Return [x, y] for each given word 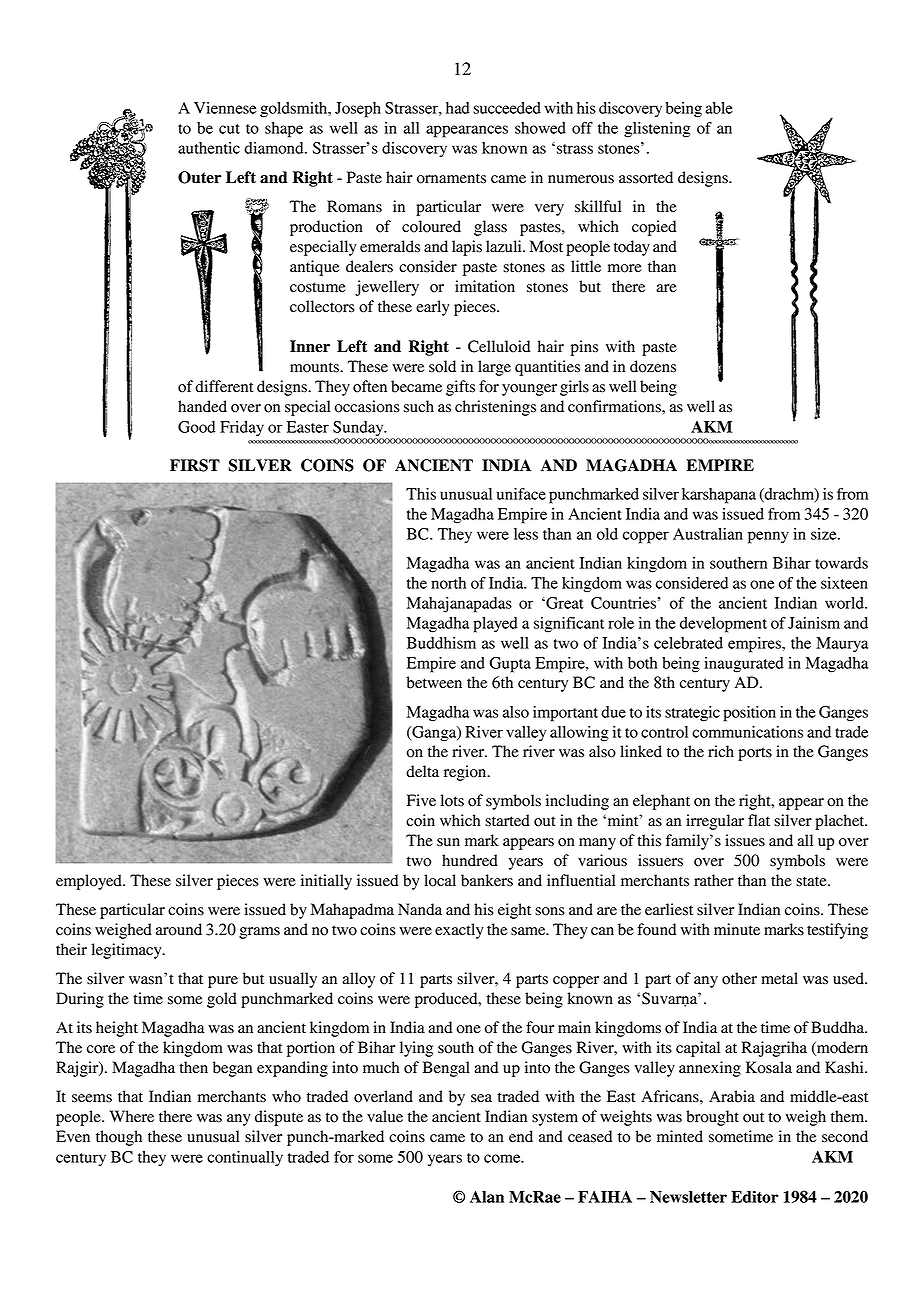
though [119, 1138]
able [719, 108]
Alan [487, 1197]
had [458, 108]
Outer [200, 177]
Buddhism [441, 643]
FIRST [195, 465]
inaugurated [744, 665]
